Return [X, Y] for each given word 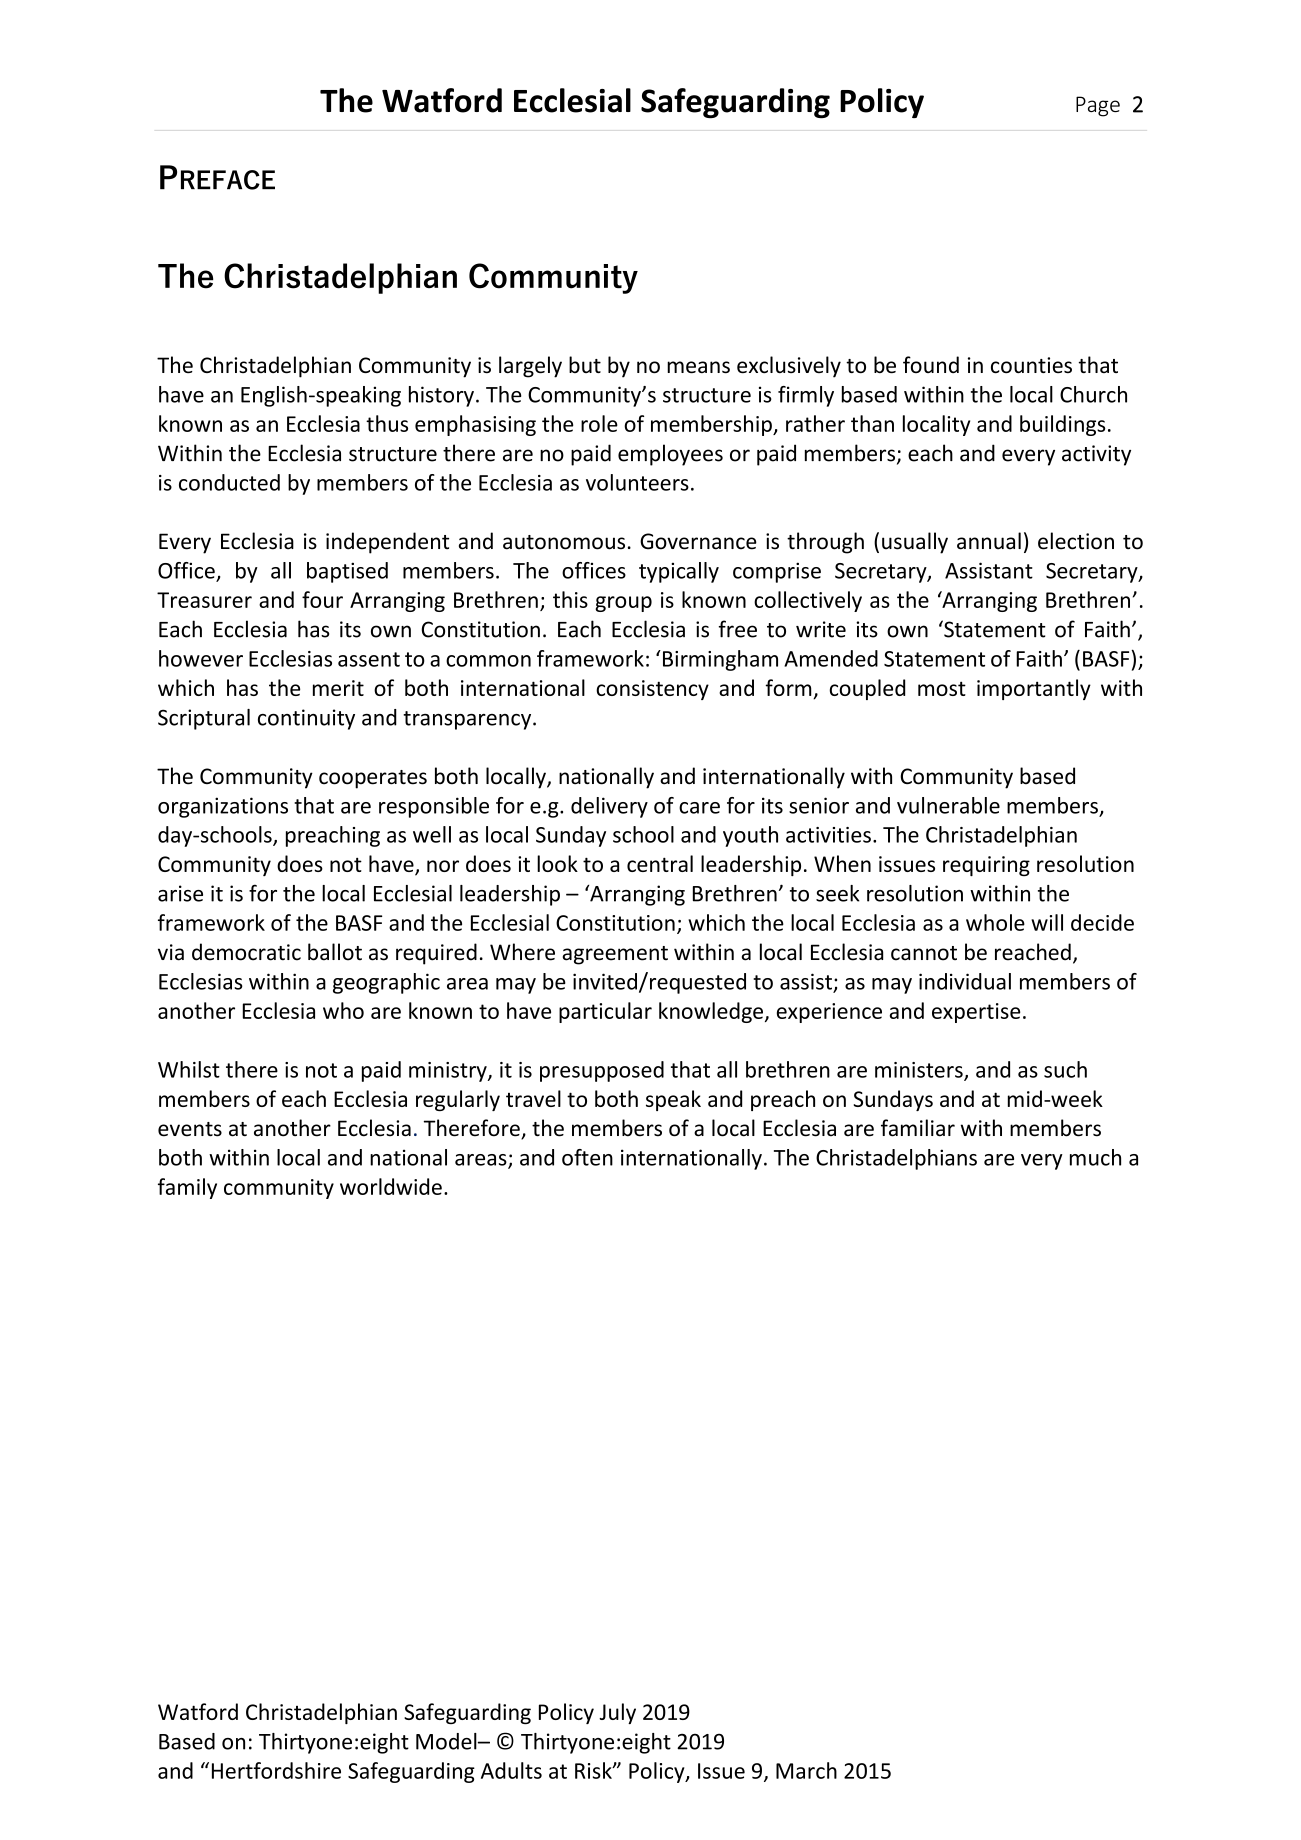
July [617, 1713]
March [806, 1770]
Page [1098, 106]
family [187, 1188]
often [587, 1157]
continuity [306, 719]
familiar [918, 1128]
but [585, 364]
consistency [652, 690]
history [441, 396]
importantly [1034, 689]
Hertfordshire [276, 1770]
